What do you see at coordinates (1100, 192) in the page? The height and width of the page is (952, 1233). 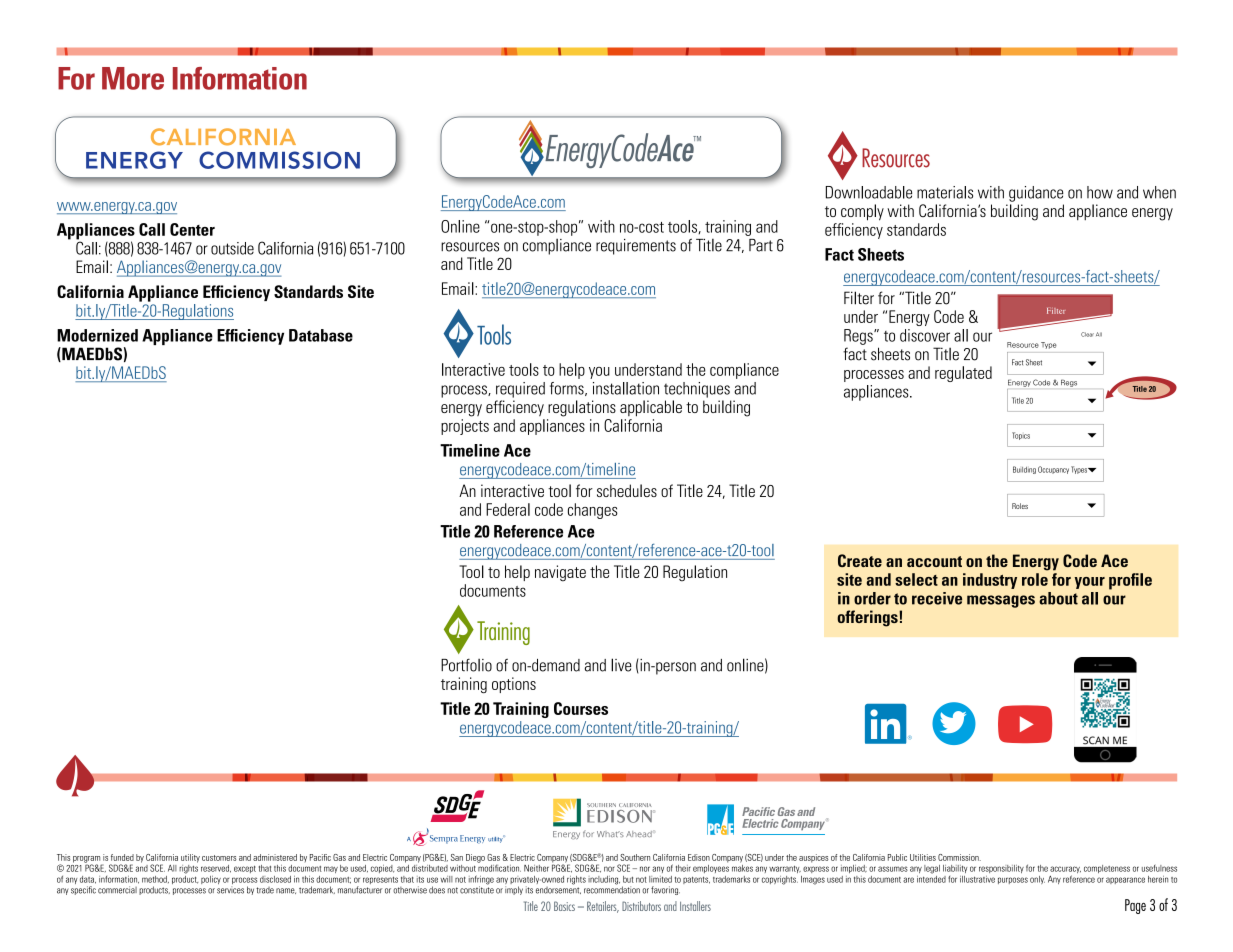 I see `how` at bounding box center [1100, 192].
